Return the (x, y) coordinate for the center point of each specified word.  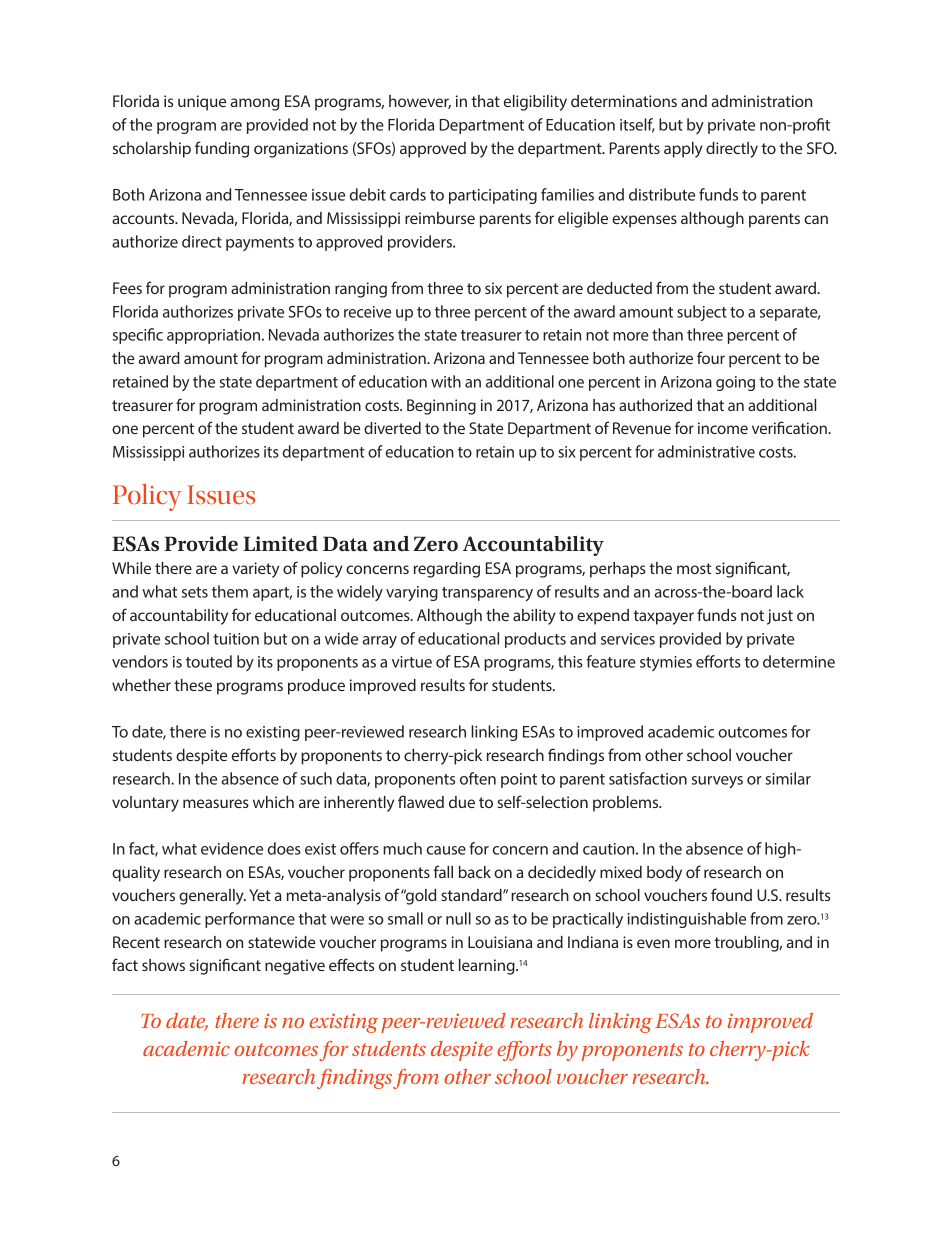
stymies (666, 663)
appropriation (215, 336)
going (735, 383)
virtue (412, 662)
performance (250, 920)
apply (683, 150)
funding (222, 149)
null (458, 918)
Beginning (441, 407)
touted (209, 661)
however (420, 102)
